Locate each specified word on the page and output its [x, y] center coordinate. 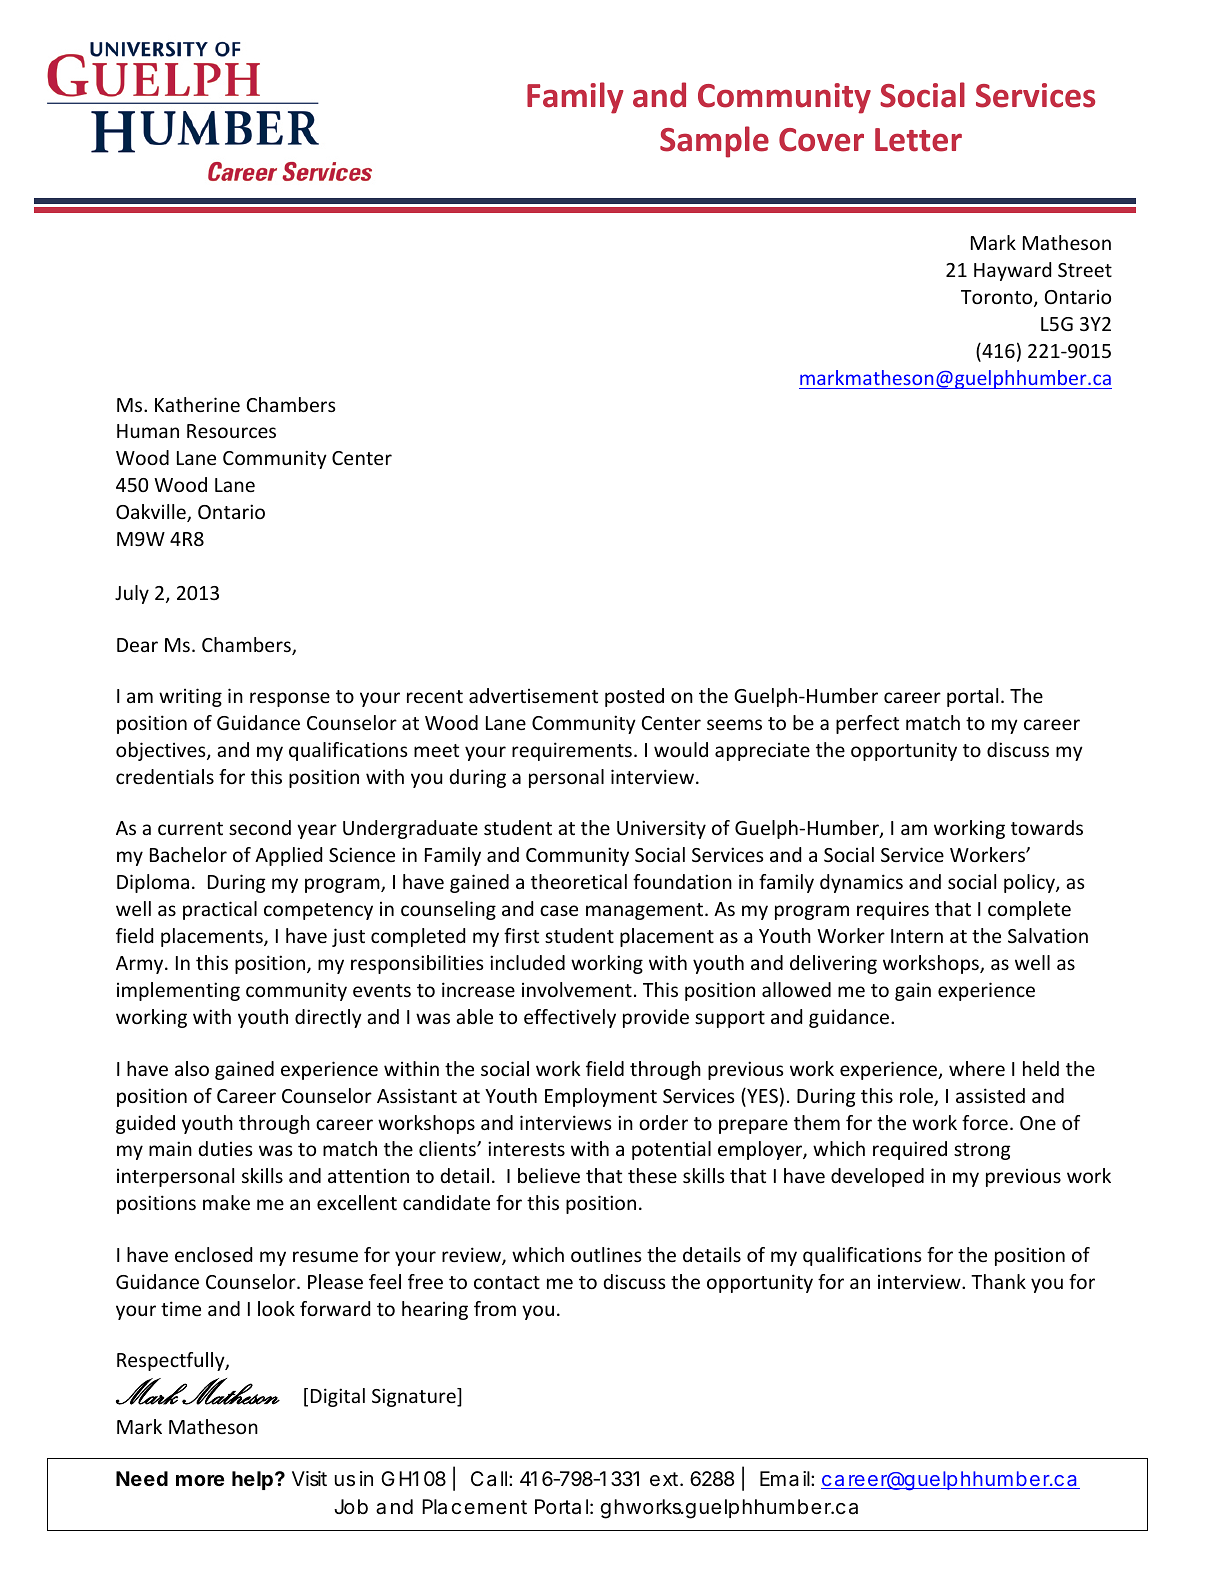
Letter [918, 140]
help [252, 1480]
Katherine [197, 404]
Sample [714, 142]
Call [490, 1479]
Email [786, 1479]
